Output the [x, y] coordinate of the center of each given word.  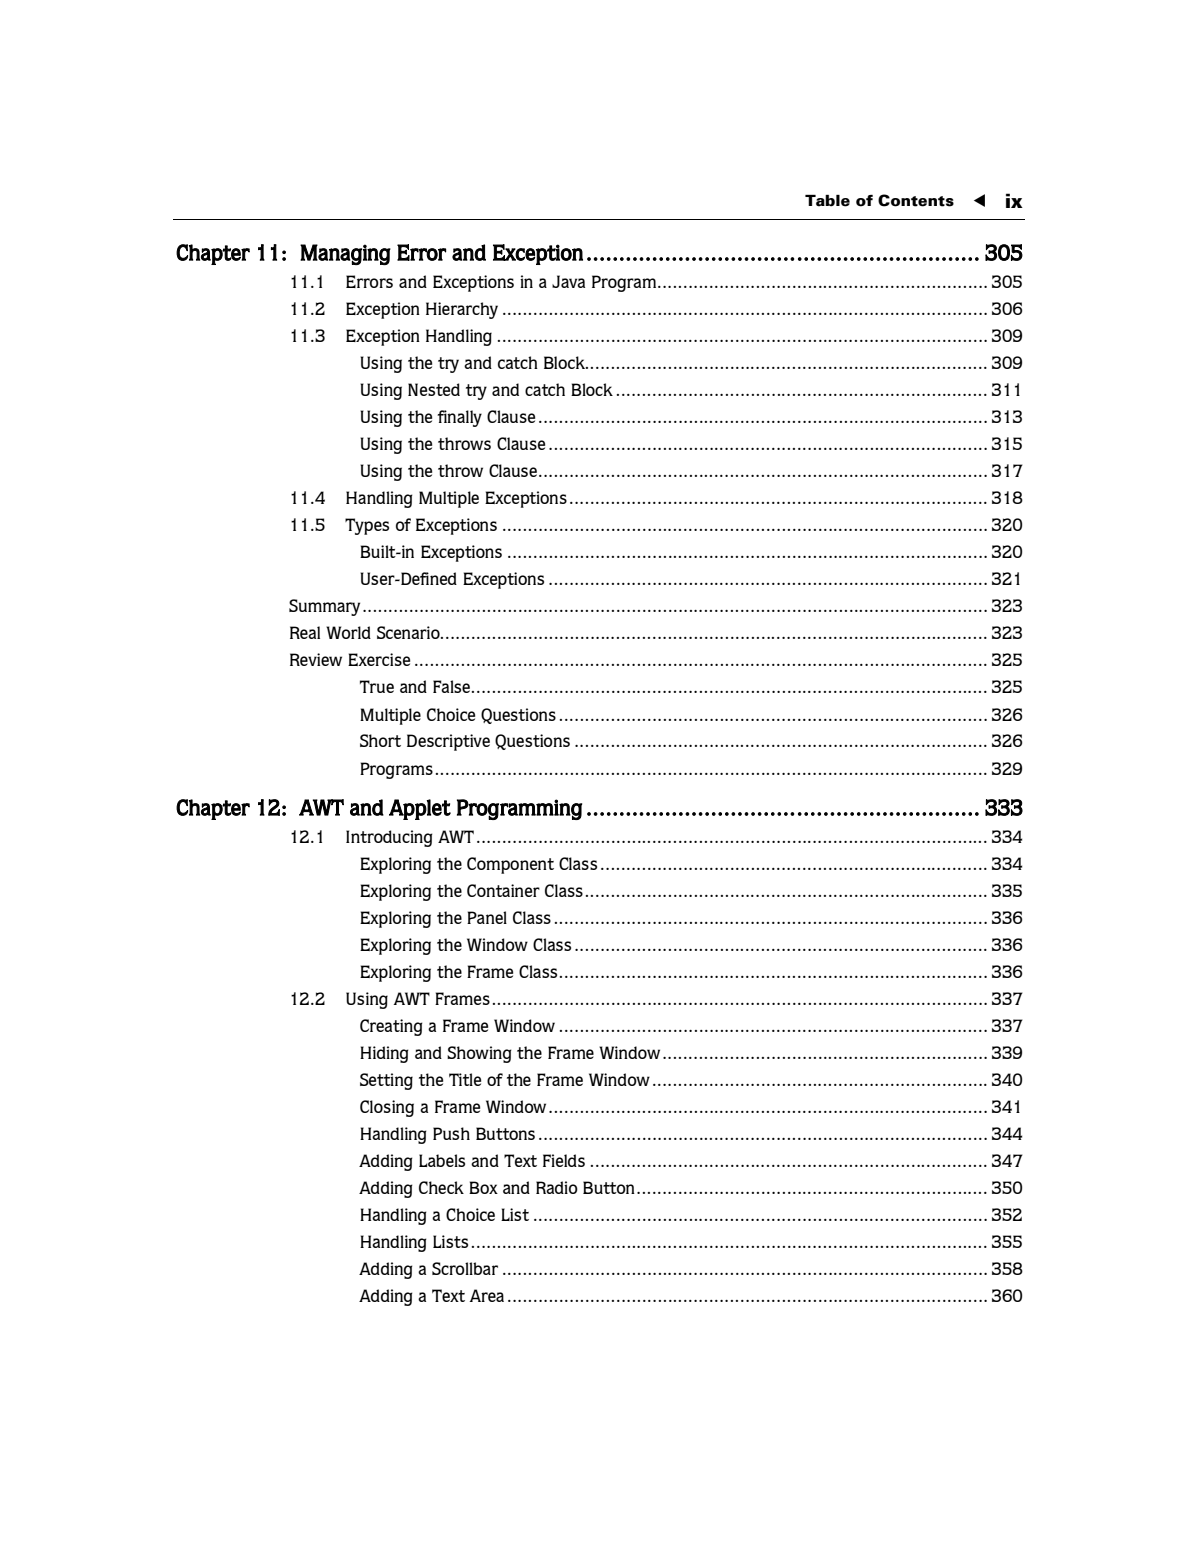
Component [510, 865]
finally [459, 418]
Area [487, 1295]
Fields [564, 1160]
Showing [479, 1054]
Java [568, 281]
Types [367, 526]
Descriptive [448, 742]
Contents [916, 200]
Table [827, 201]
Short [380, 740]
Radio [557, 1187]
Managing [345, 254]
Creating [391, 1027]
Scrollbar [465, 1268]
